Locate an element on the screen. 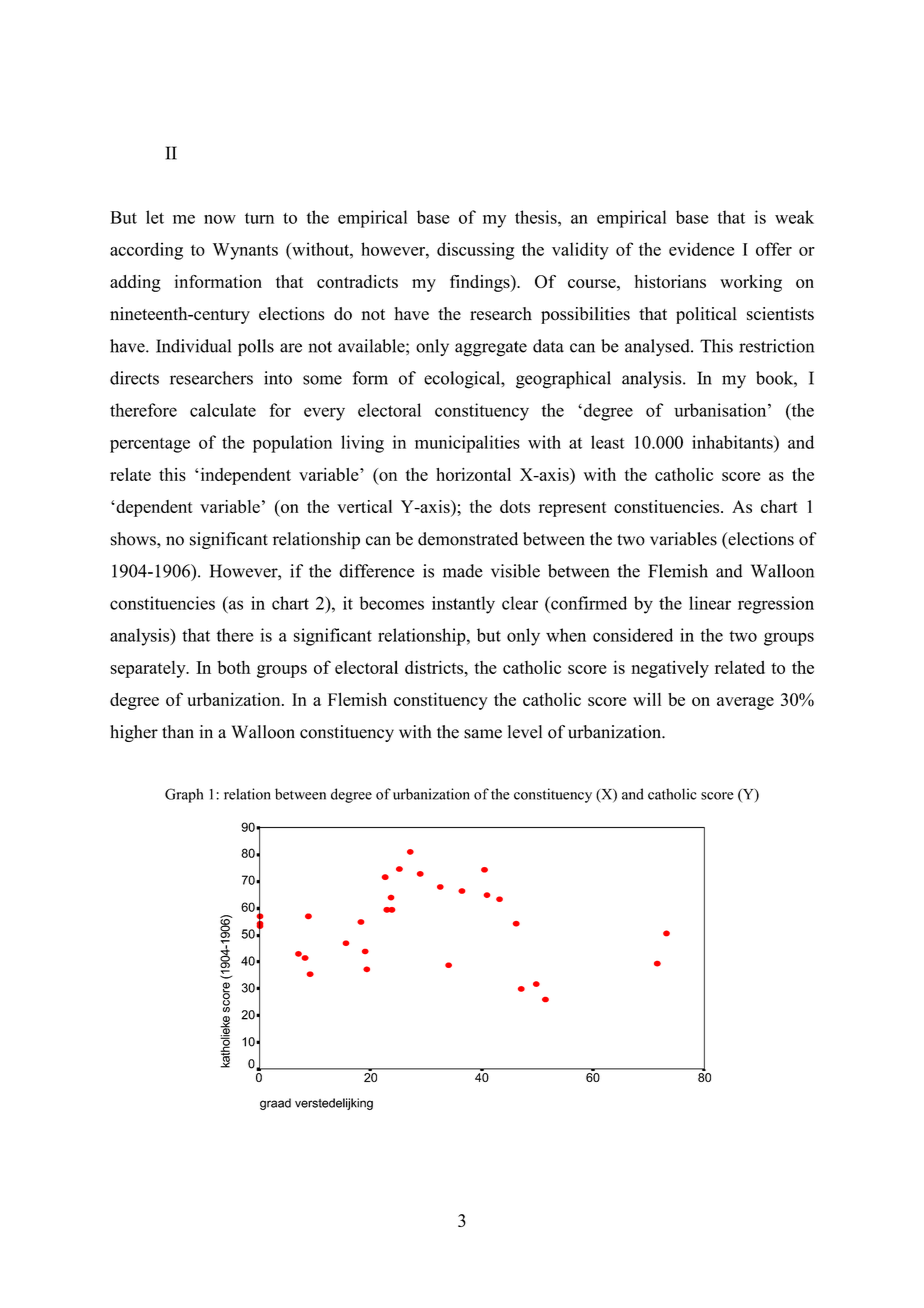 Image resolution: width=924 pixels, height=1308 pixels. same is located at coordinates (483, 734).
